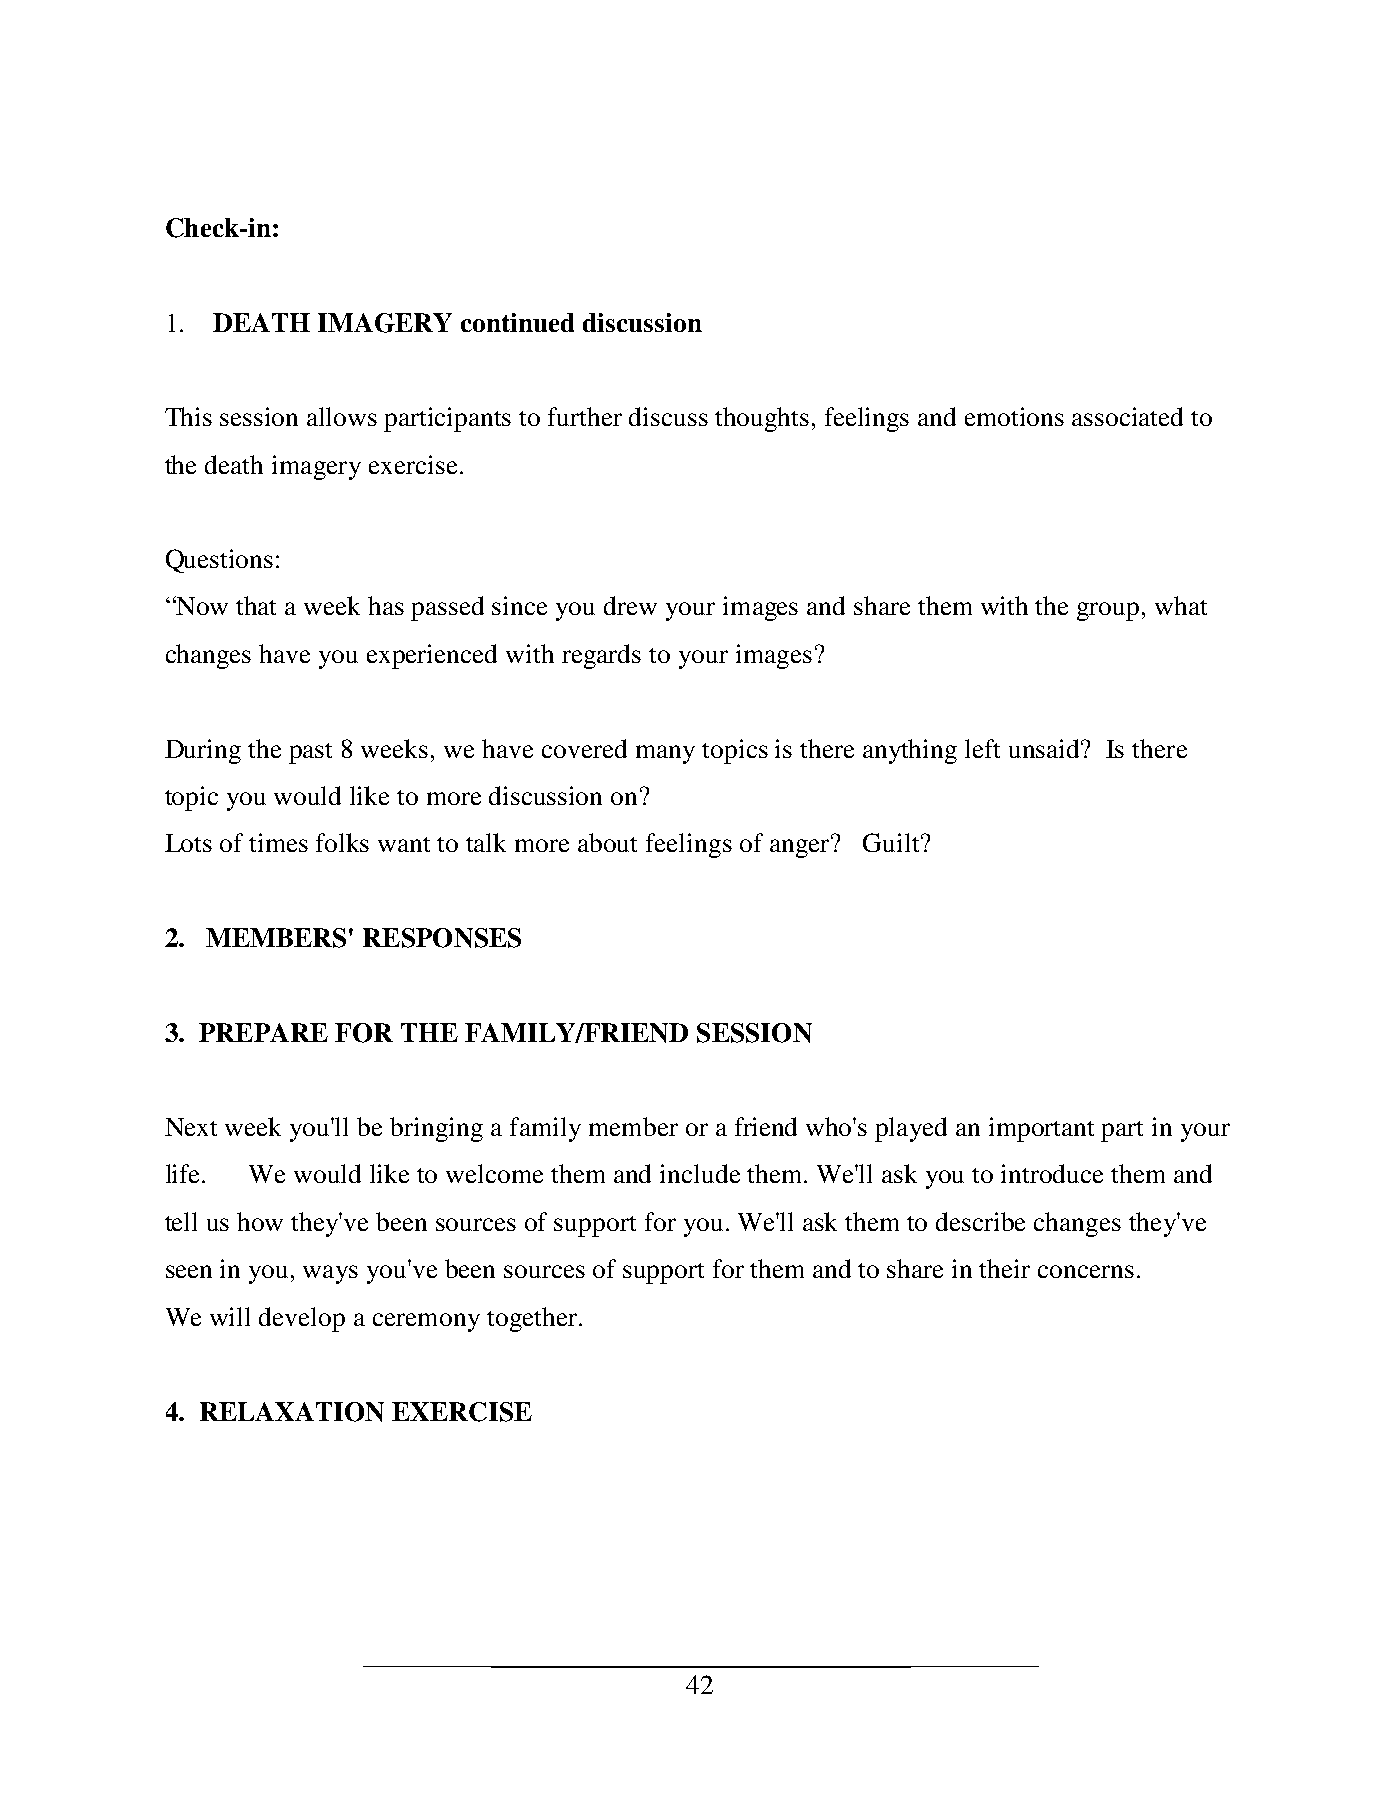 This image has width=1400, height=1811. Describe the element at coordinates (219, 561) in the image. I see `Questions` at that location.
